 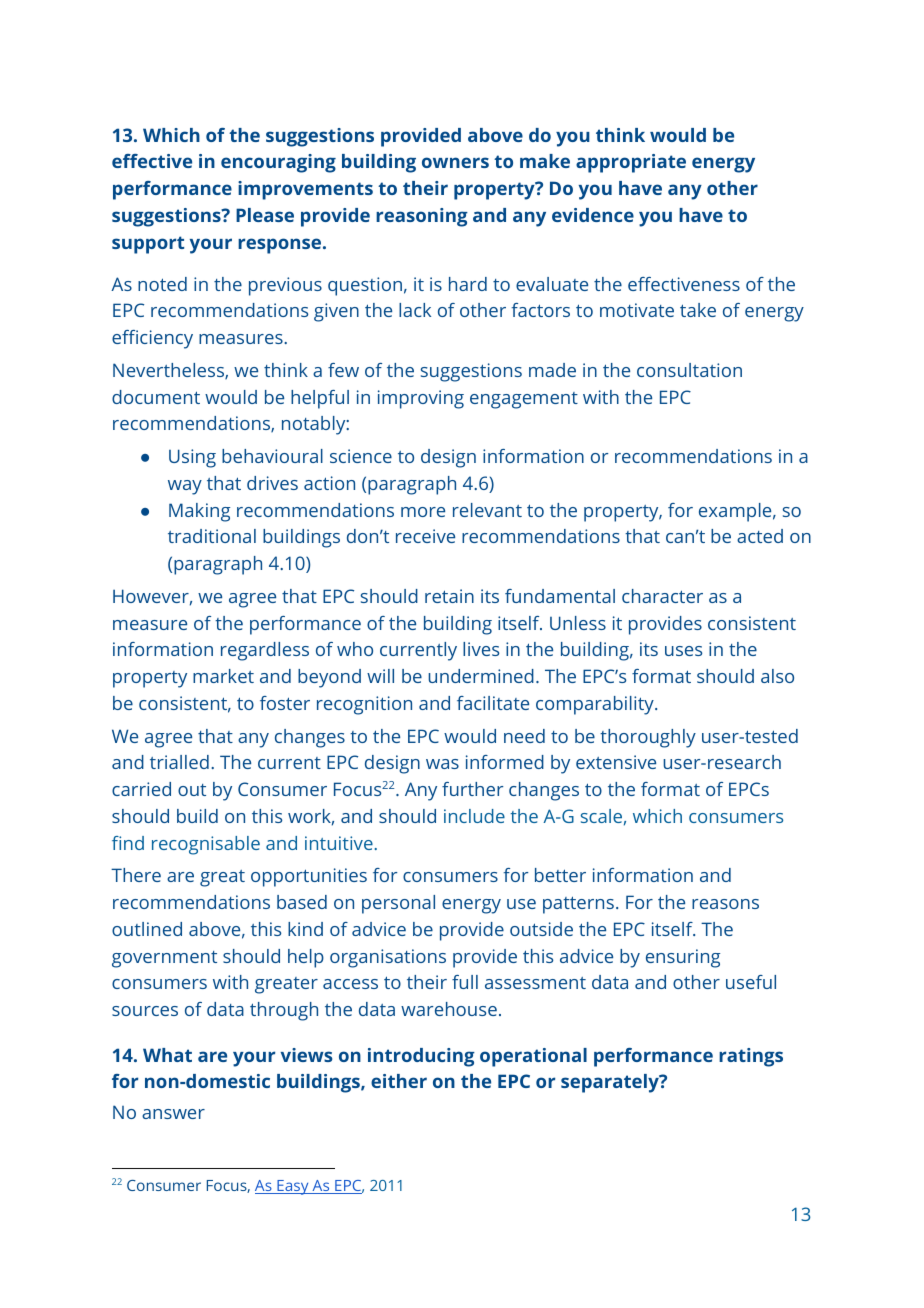 I want to click on appropriate, so click(x=631, y=163).
